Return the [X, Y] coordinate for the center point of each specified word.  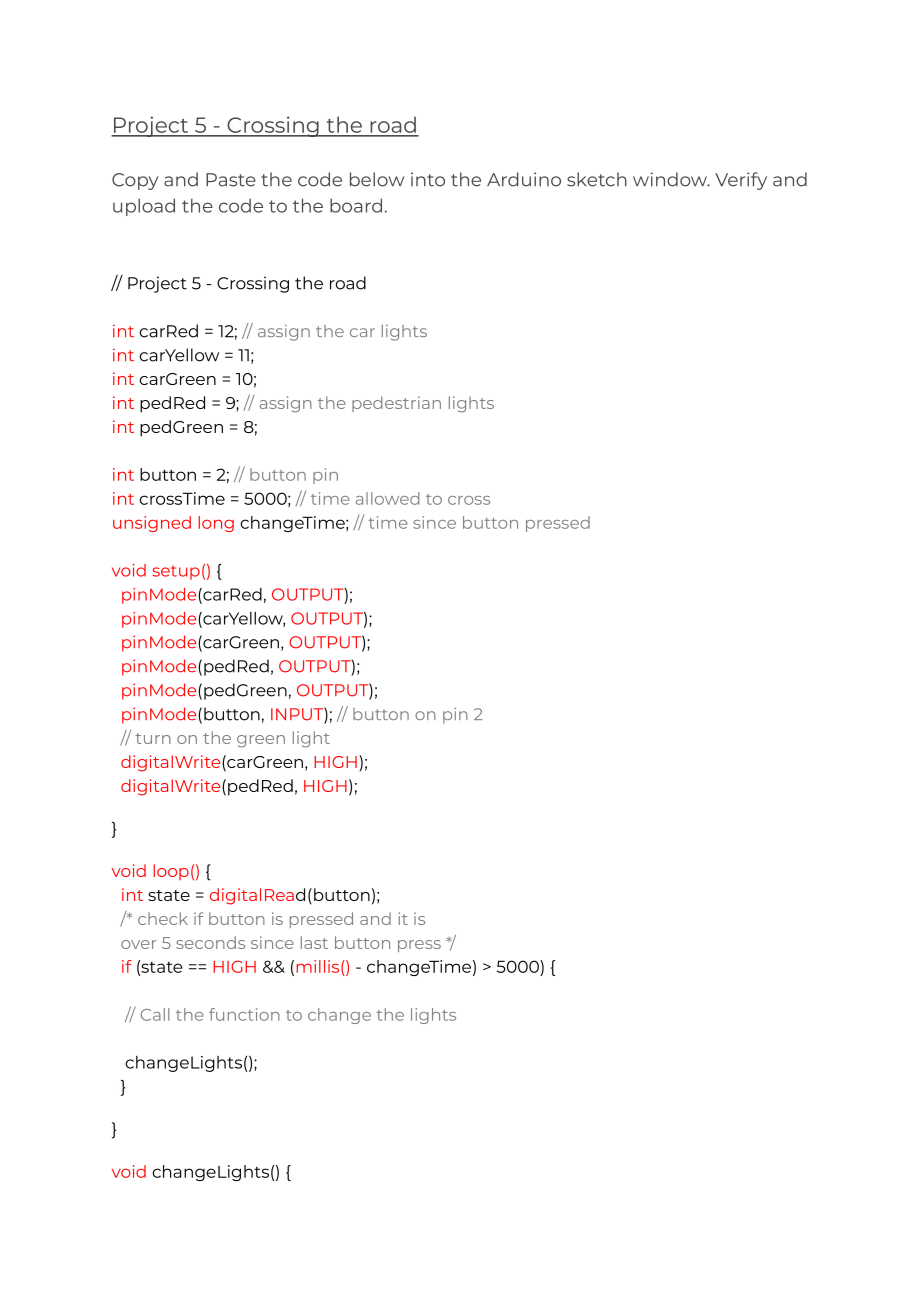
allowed [387, 498]
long [216, 524]
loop [171, 872]
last [314, 942]
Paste [231, 180]
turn [153, 738]
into [428, 179]
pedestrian [396, 404]
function [244, 1014]
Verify [741, 181]
